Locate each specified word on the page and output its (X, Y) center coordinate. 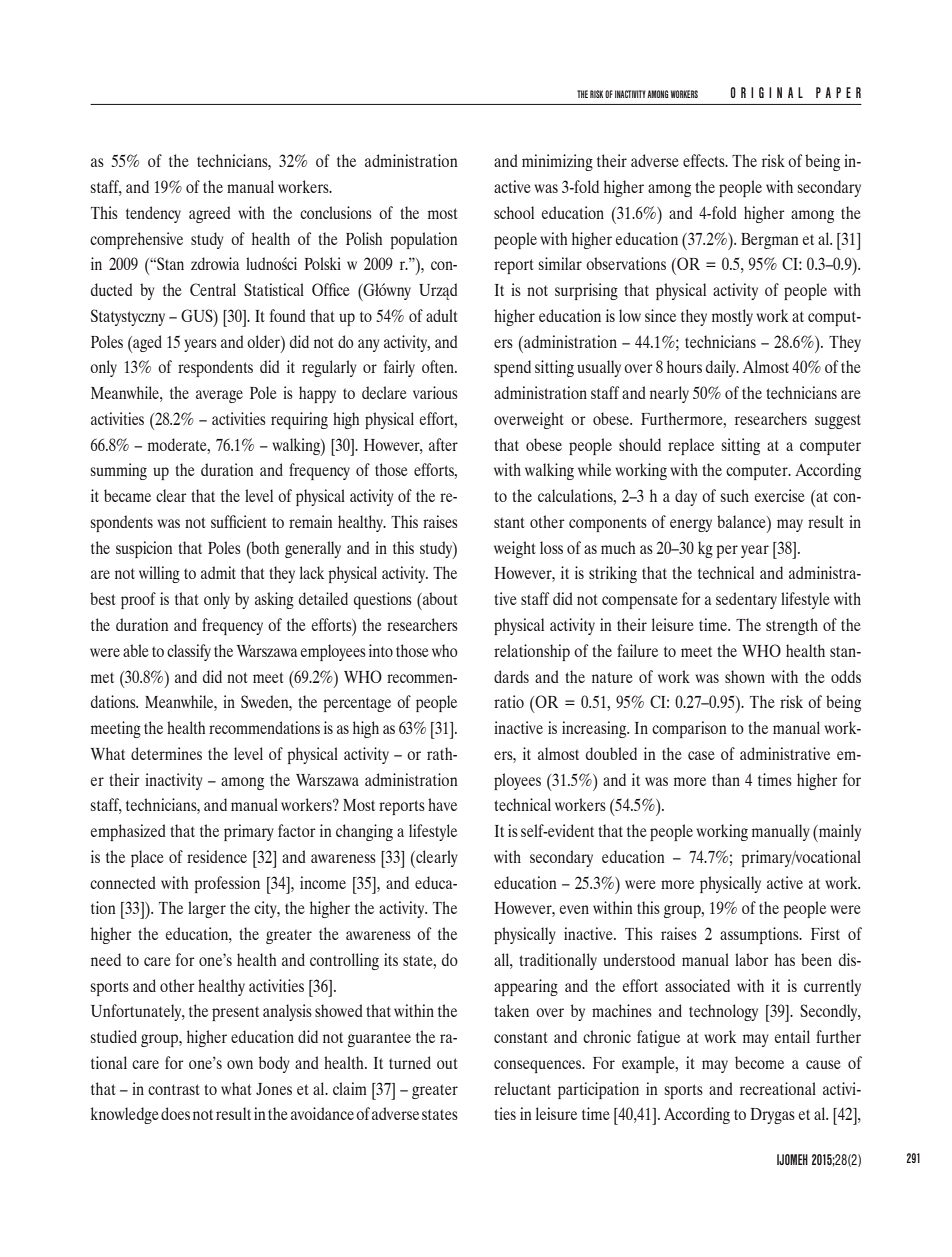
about (439, 598)
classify (189, 652)
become (759, 1062)
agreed (209, 214)
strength (792, 626)
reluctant (522, 1088)
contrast (174, 1089)
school (514, 212)
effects (705, 160)
